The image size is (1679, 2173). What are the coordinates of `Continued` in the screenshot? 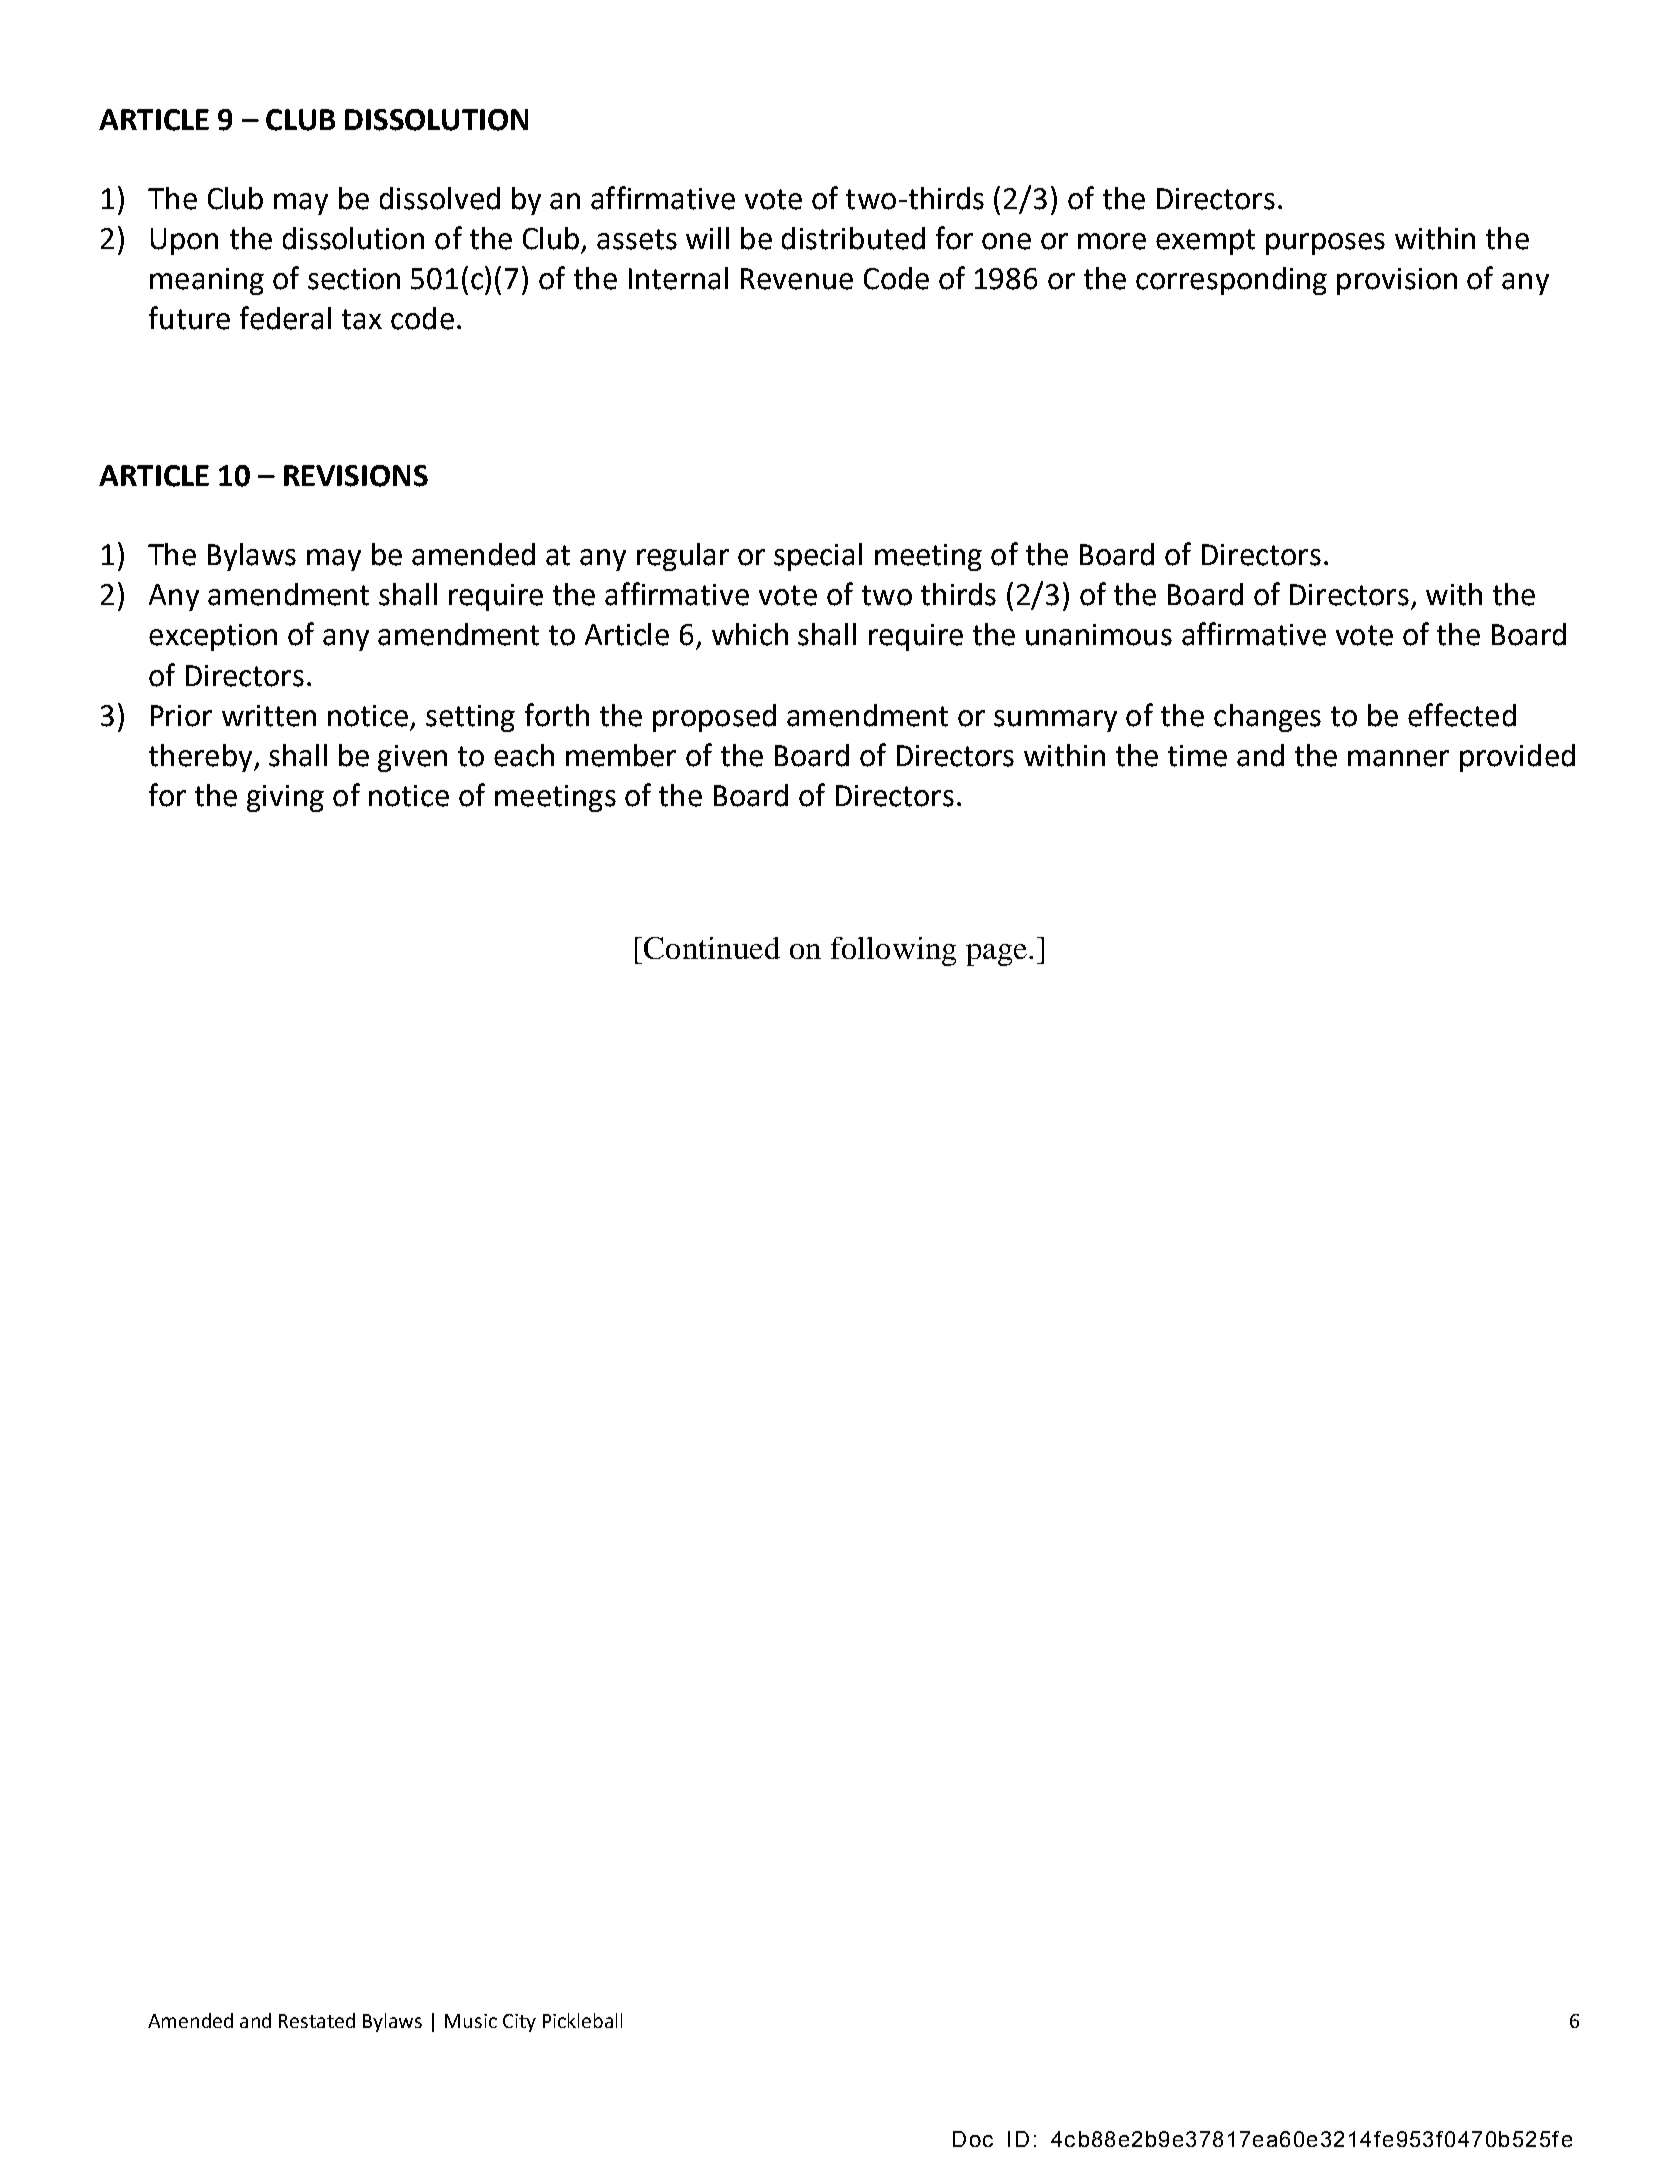 It's located at (712, 948).
